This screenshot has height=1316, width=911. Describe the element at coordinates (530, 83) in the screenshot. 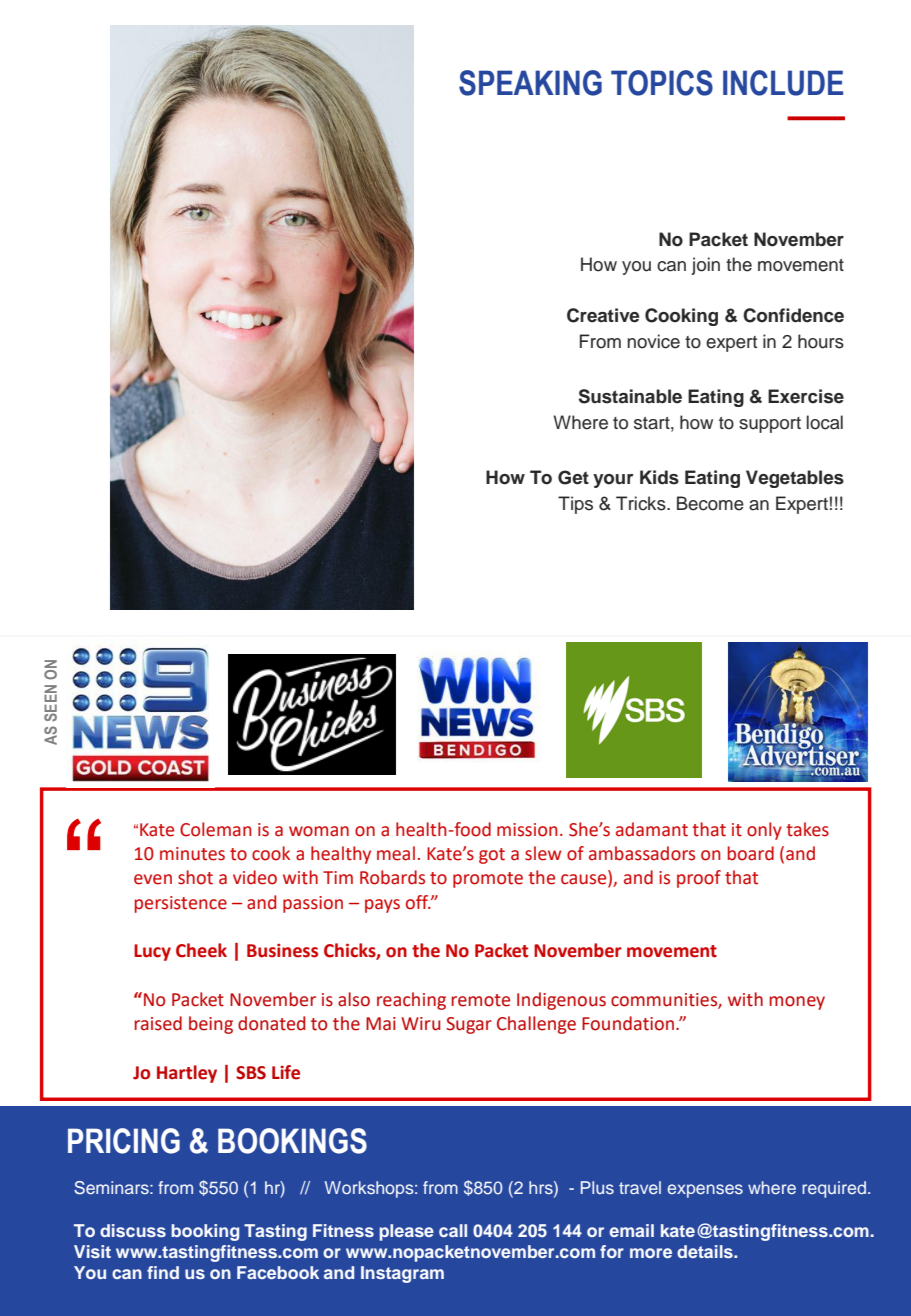

I see `SPEAKING` at that location.
